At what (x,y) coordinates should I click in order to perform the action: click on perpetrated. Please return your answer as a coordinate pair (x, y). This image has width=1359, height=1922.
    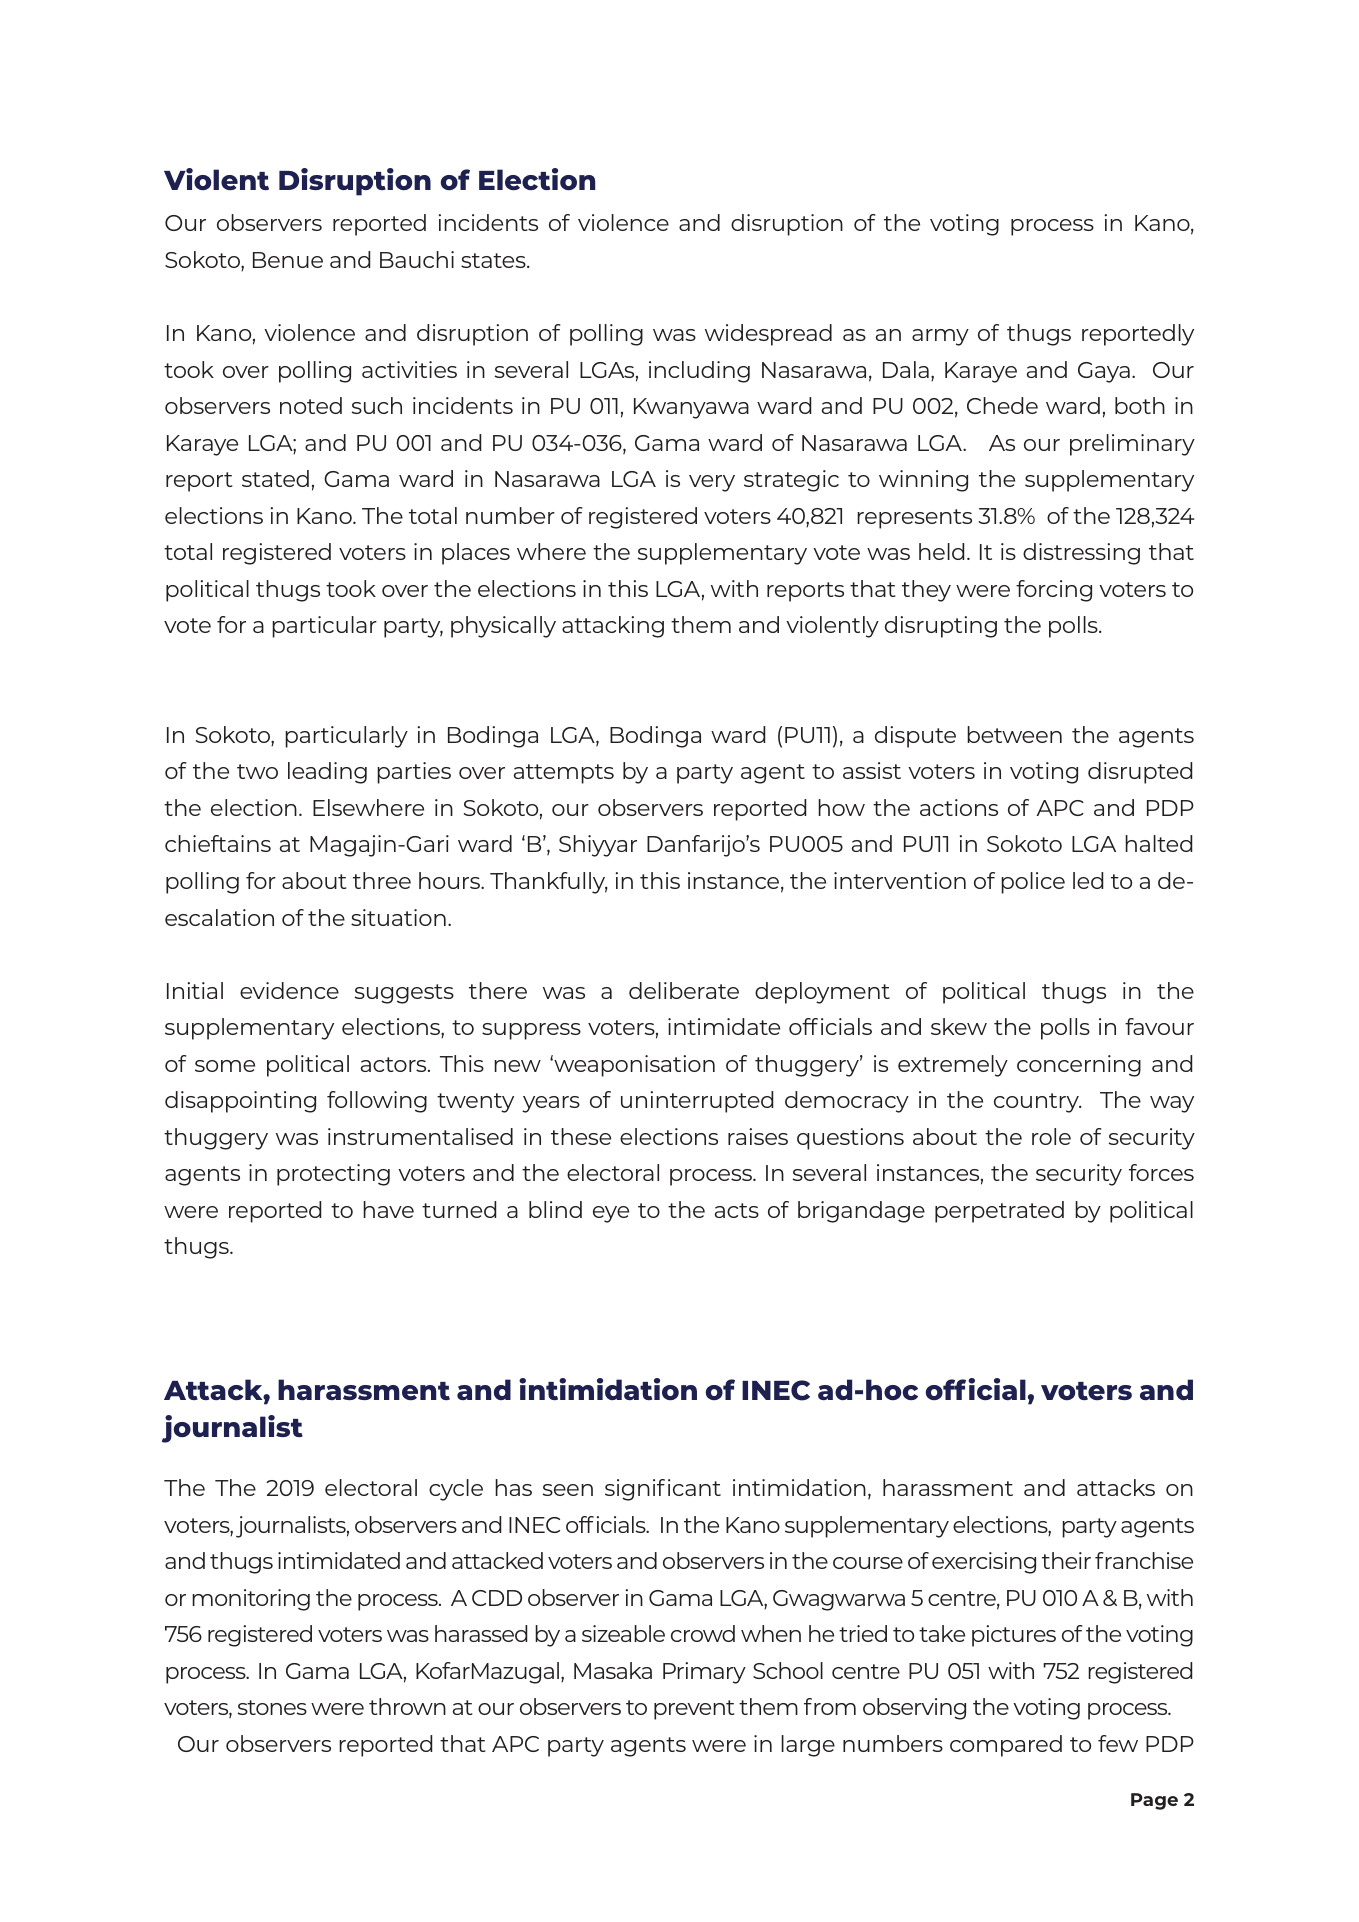
    Looking at the image, I should click on (999, 1212).
